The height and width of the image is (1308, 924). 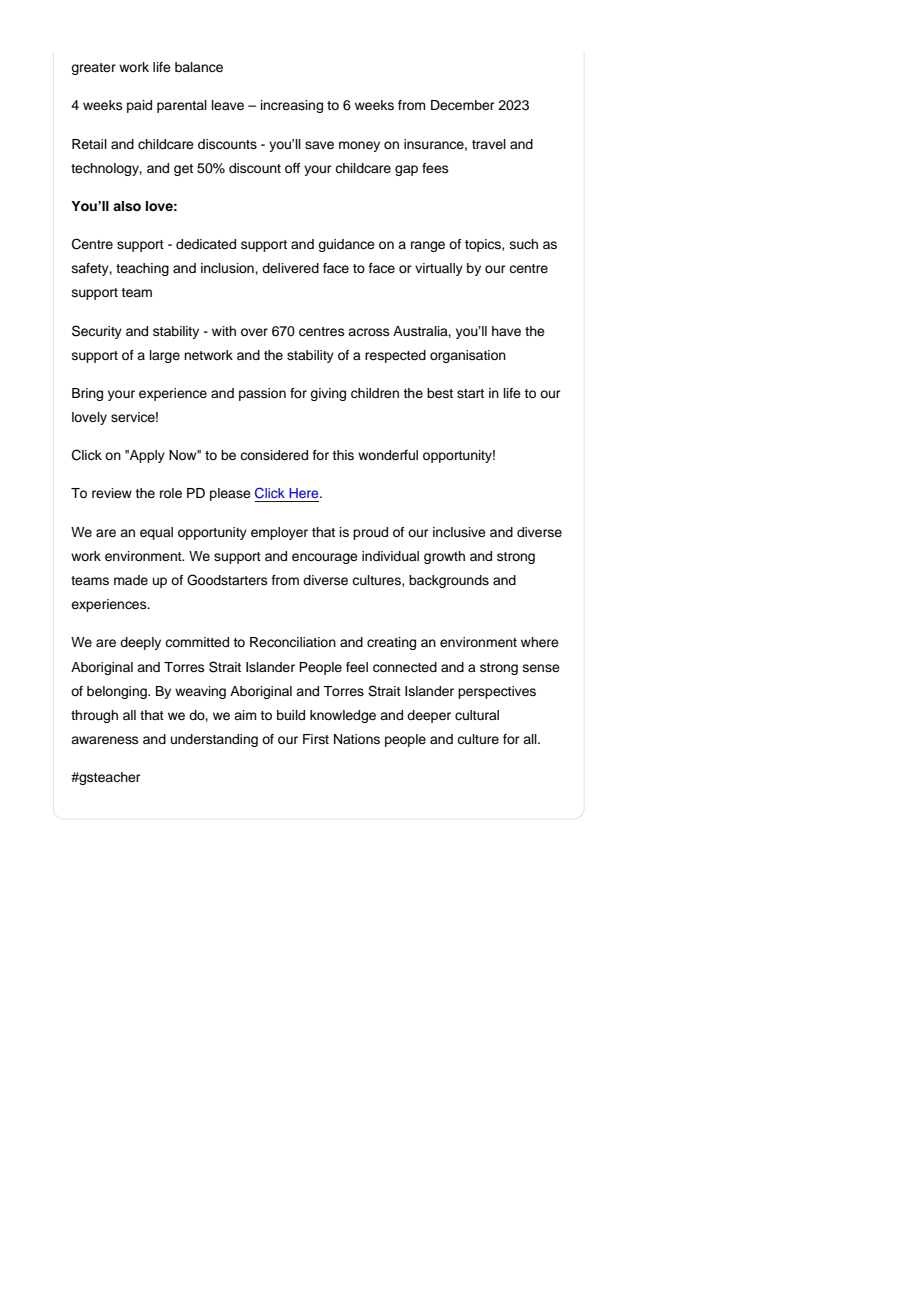 What do you see at coordinates (477, 715) in the image?
I see `cultural` at bounding box center [477, 715].
